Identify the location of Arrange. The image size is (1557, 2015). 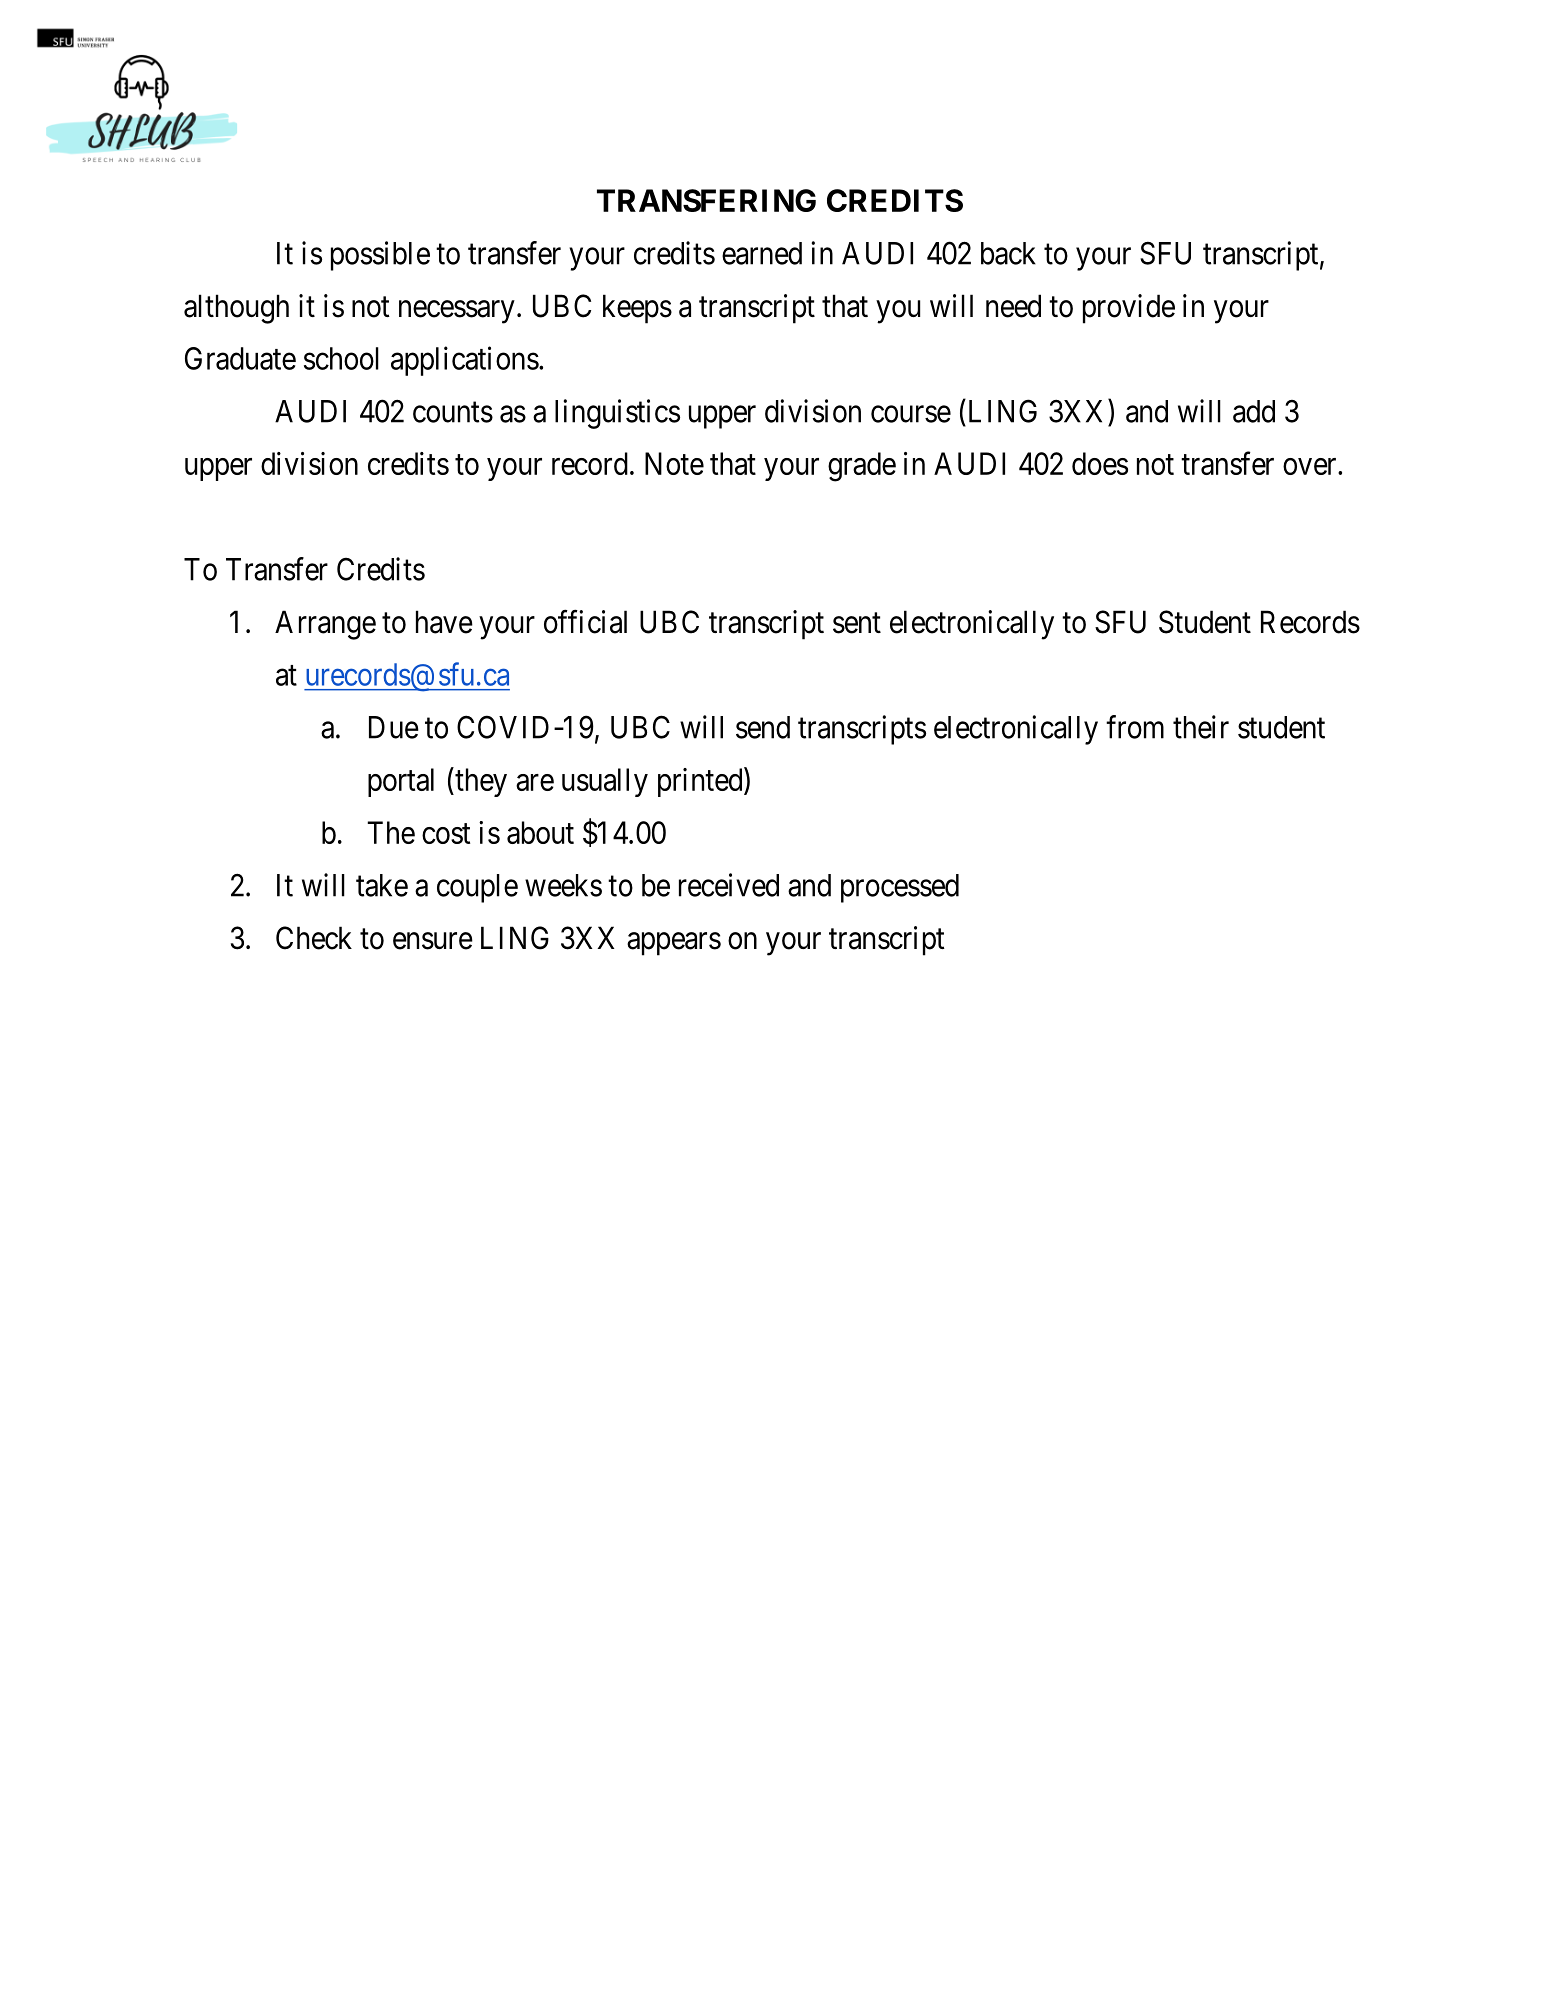
(325, 625).
